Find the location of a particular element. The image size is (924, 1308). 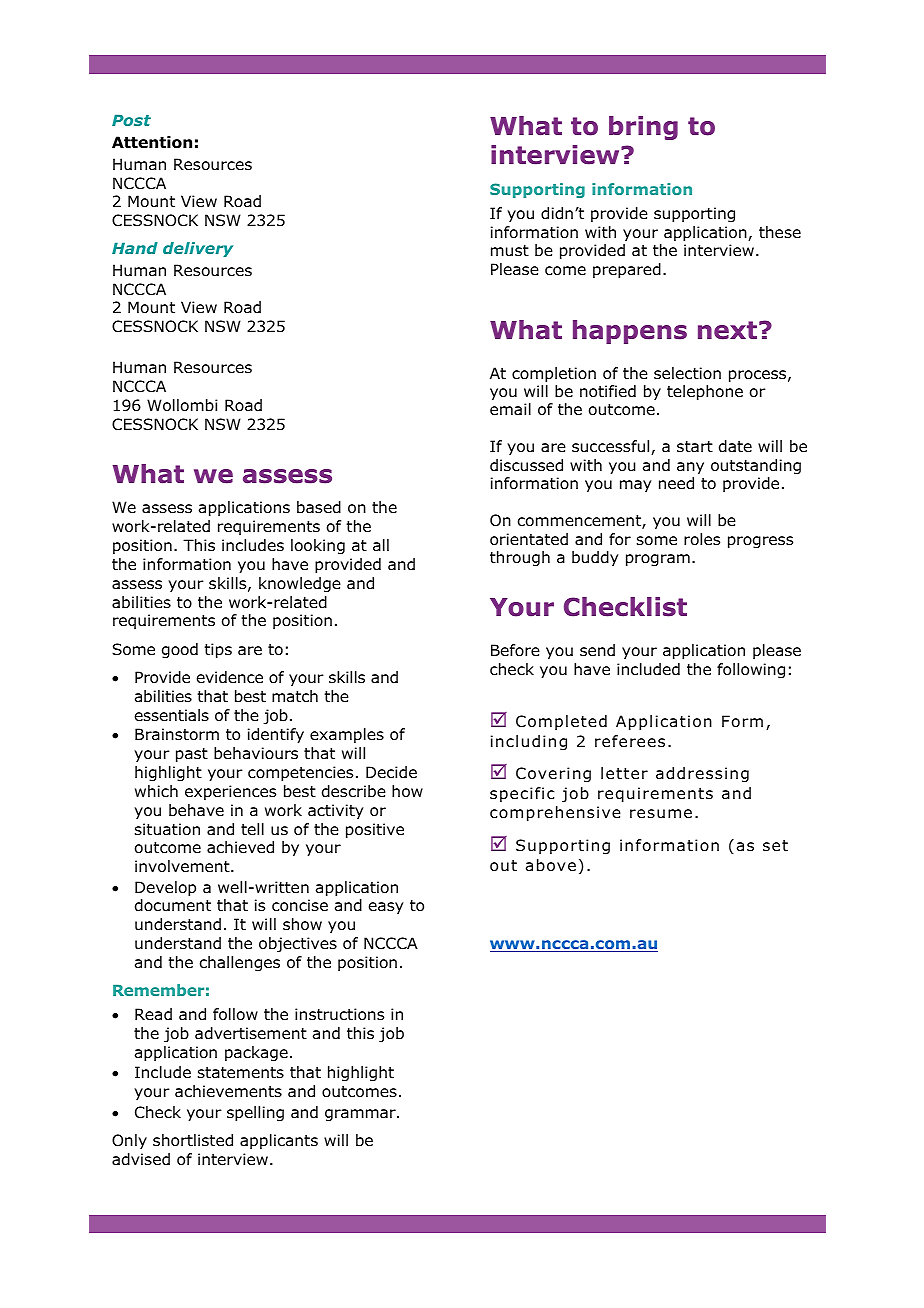

Attention is located at coordinates (152, 142).
